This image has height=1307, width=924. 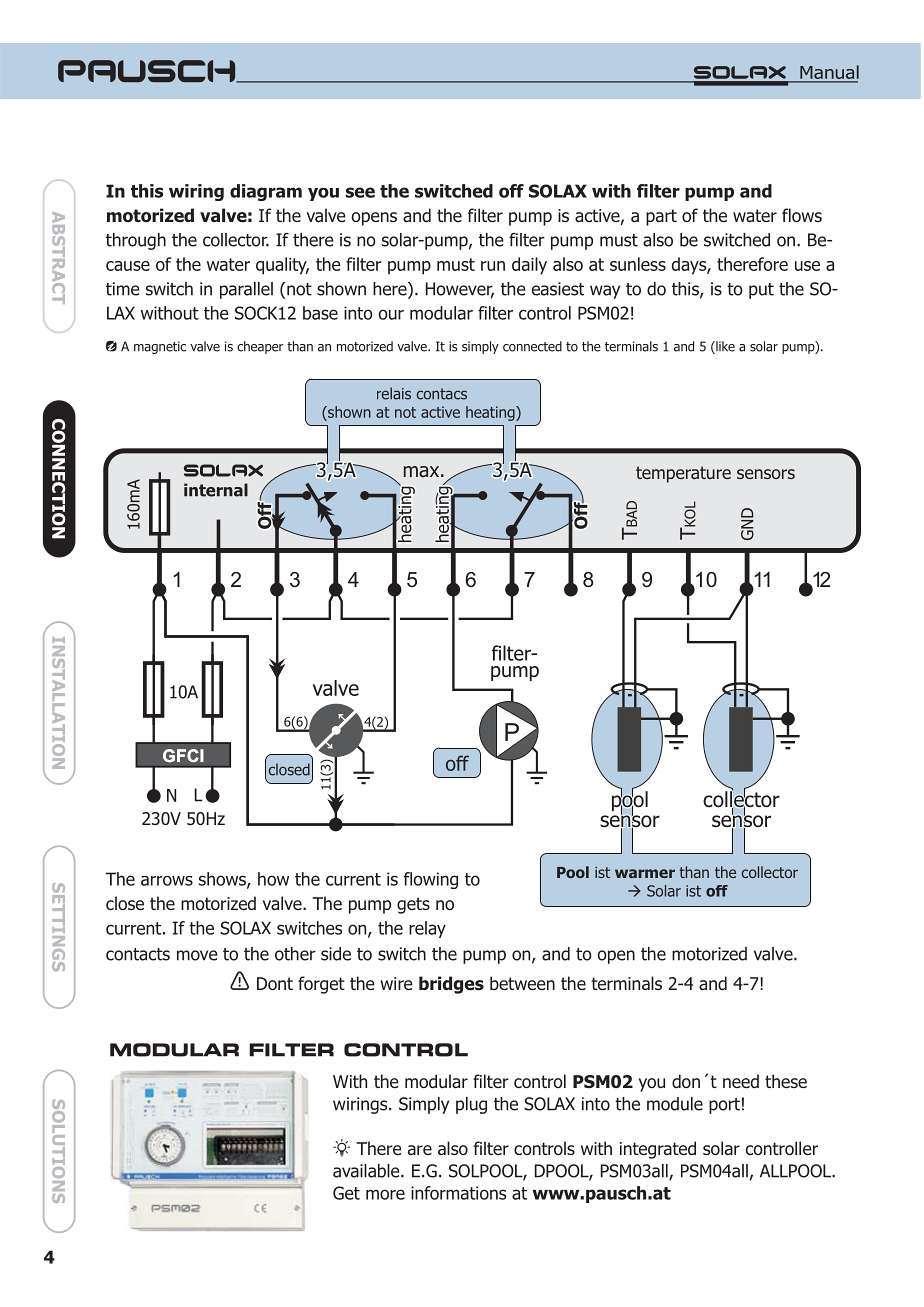 I want to click on through, so click(x=136, y=241).
